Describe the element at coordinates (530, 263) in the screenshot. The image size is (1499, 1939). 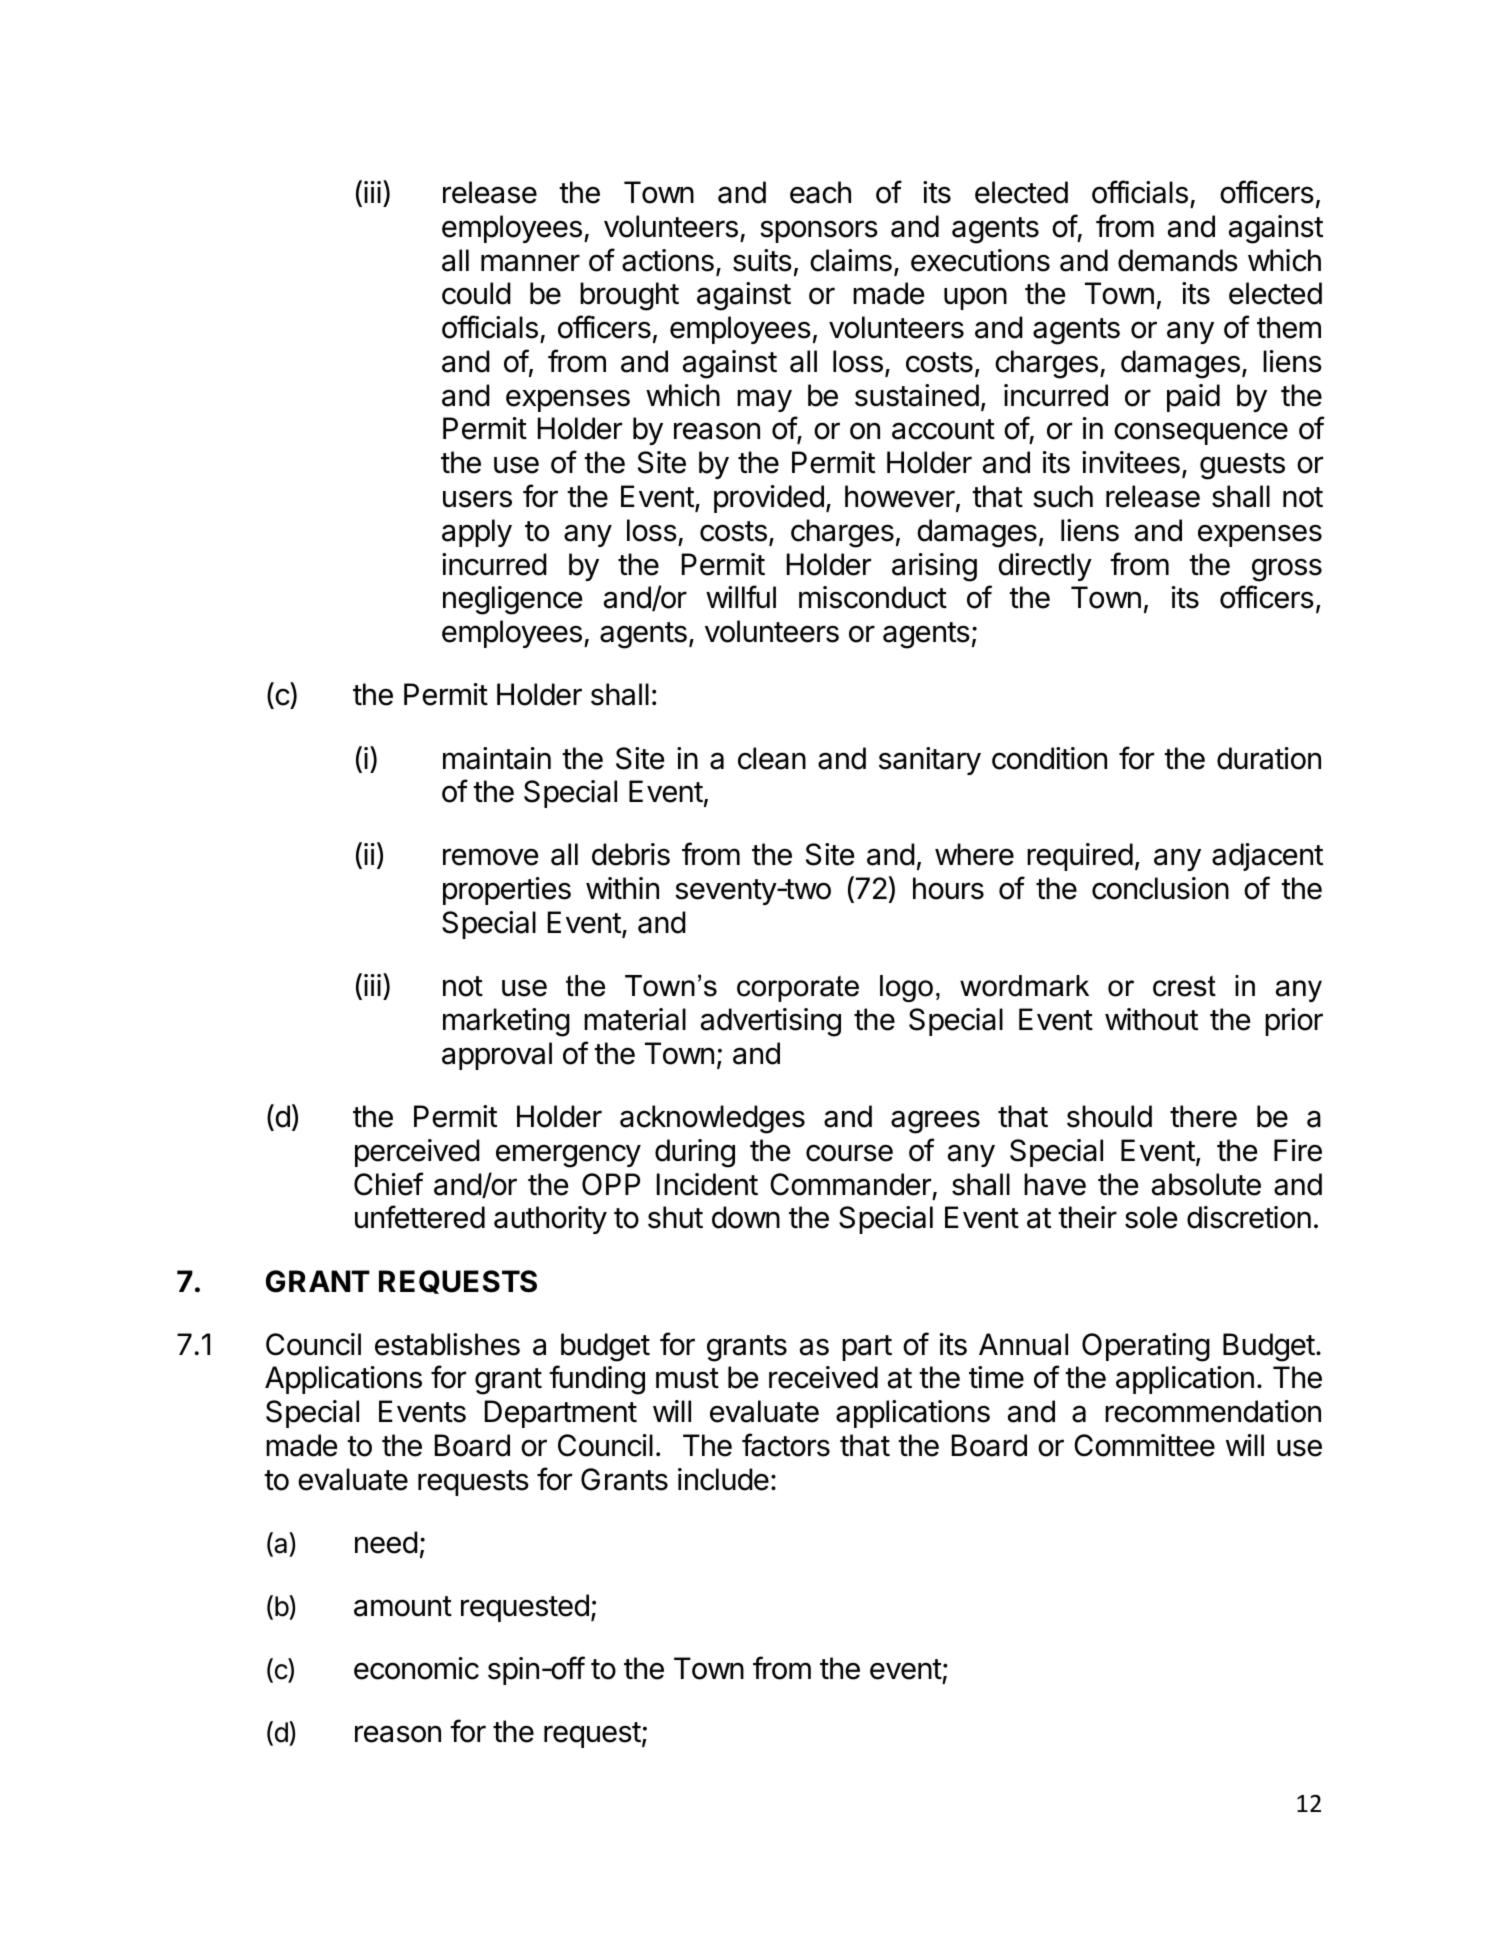
I see `manner` at that location.
